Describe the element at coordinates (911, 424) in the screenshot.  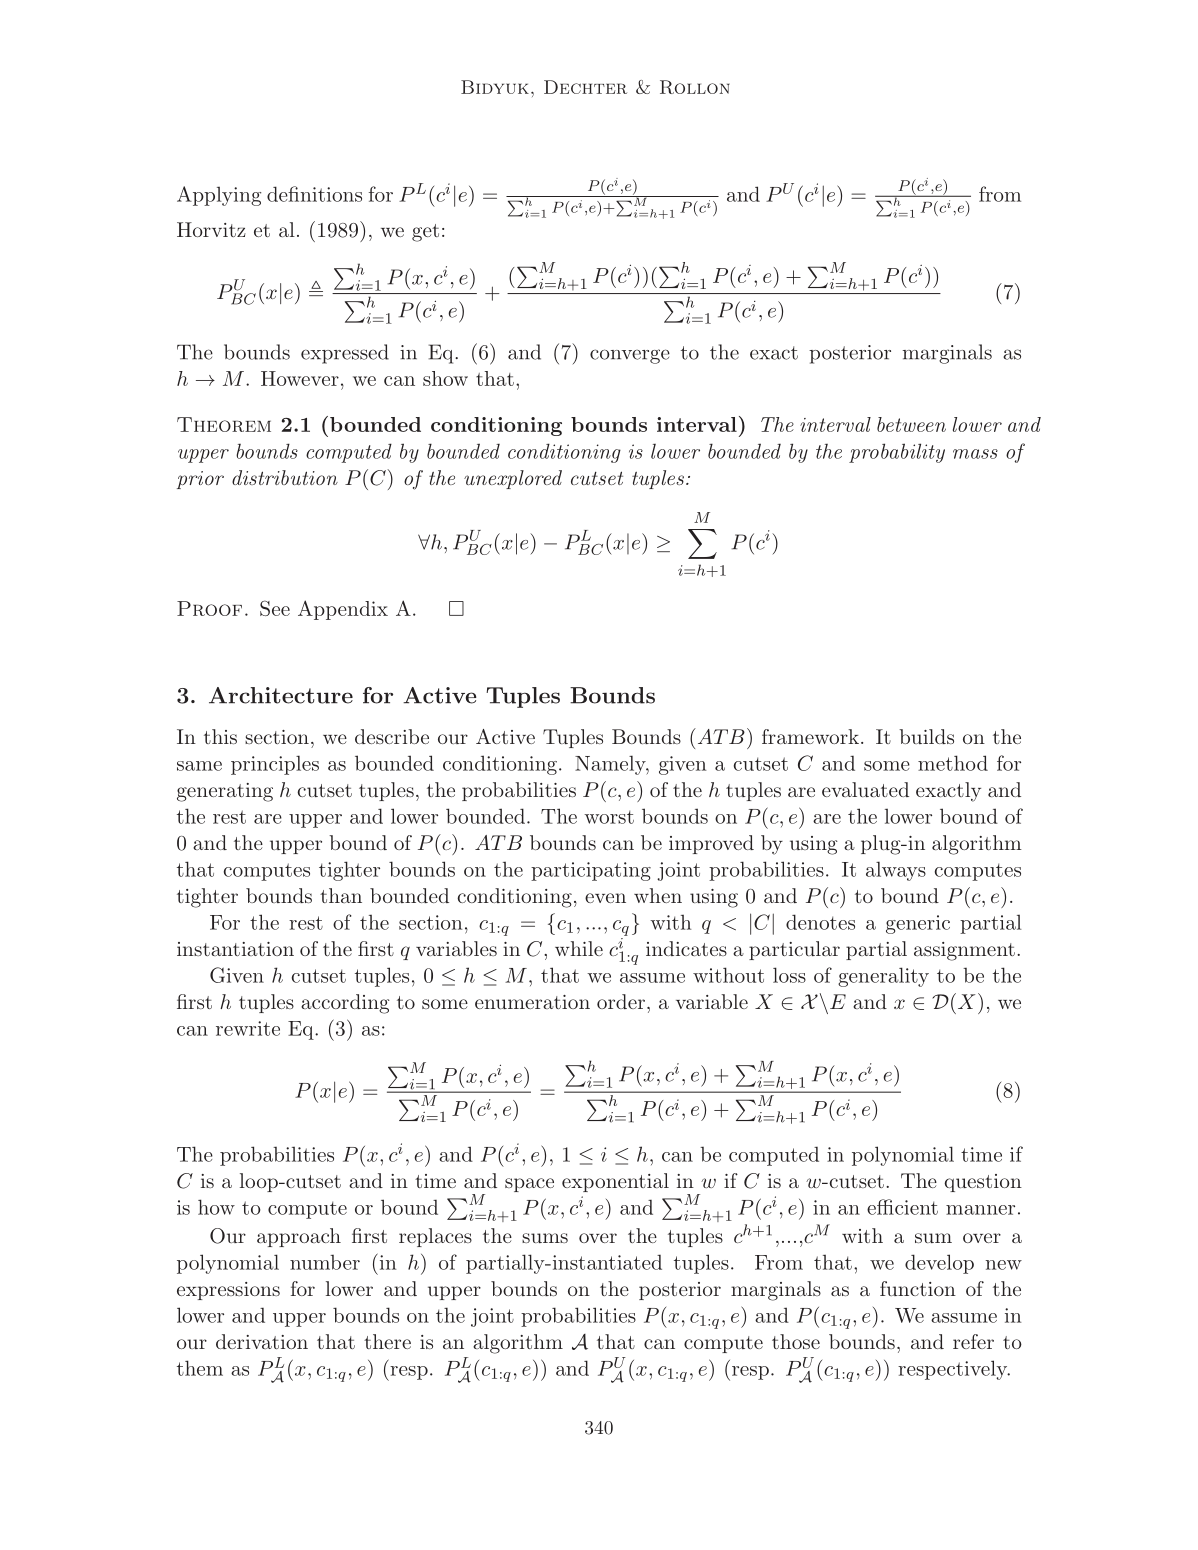
I see `between` at that location.
